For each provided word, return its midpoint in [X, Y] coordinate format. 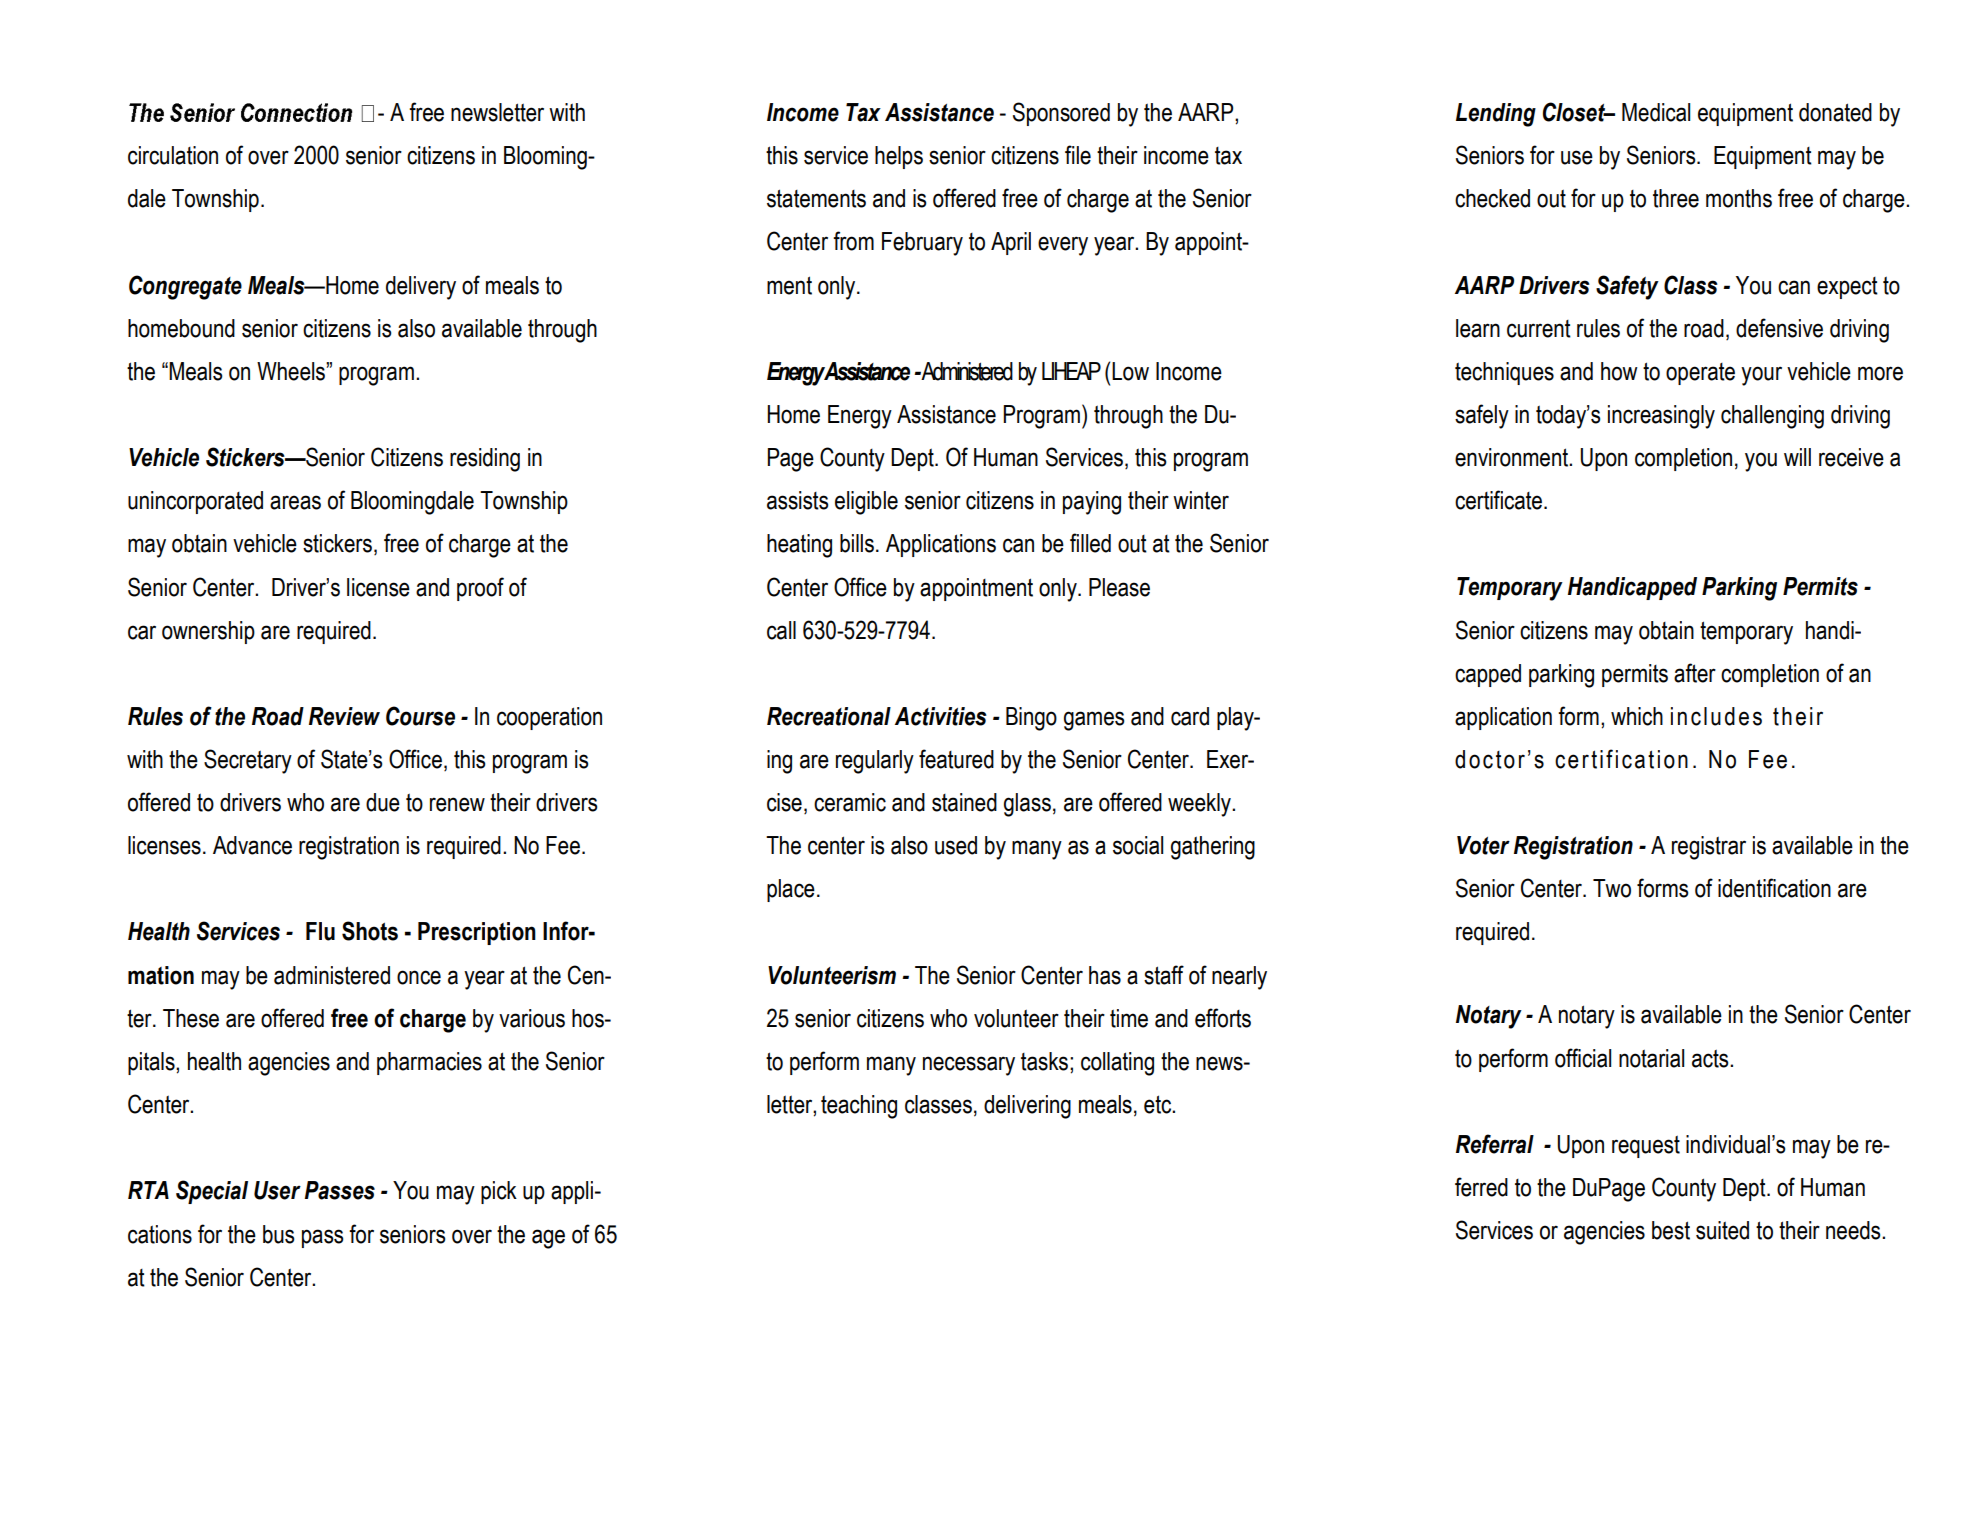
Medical [1656, 112]
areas [295, 502]
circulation [173, 155]
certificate [1498, 500]
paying [1092, 503]
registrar [1709, 848]
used [956, 845]
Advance [252, 845]
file [1078, 155]
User [277, 1190]
